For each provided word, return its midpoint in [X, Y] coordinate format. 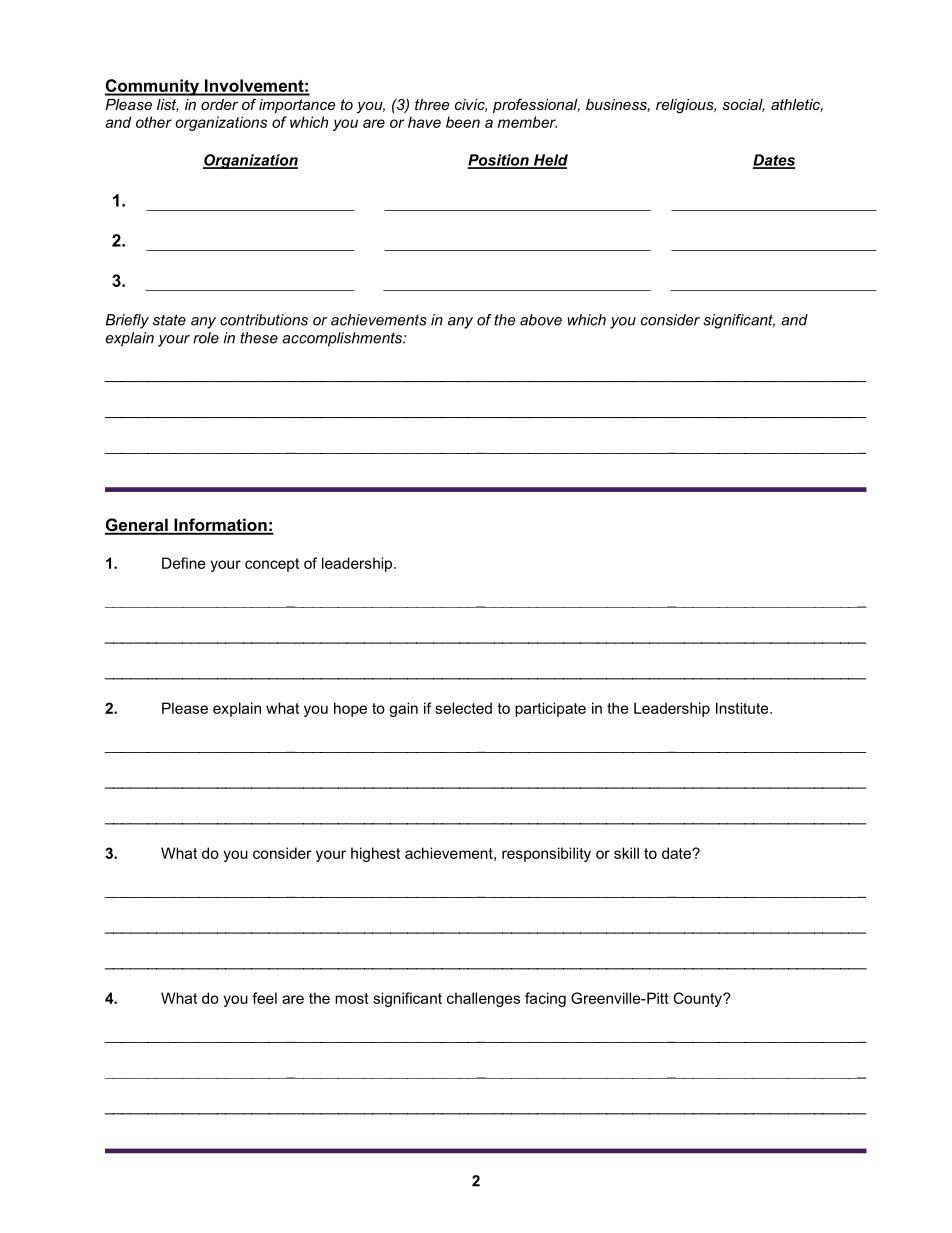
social [743, 105]
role [206, 338]
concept [272, 565]
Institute [743, 708]
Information [220, 526]
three [432, 104]
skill [626, 853]
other [154, 122]
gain [403, 709]
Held [549, 161]
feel [264, 998]
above [541, 320]
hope [350, 709]
